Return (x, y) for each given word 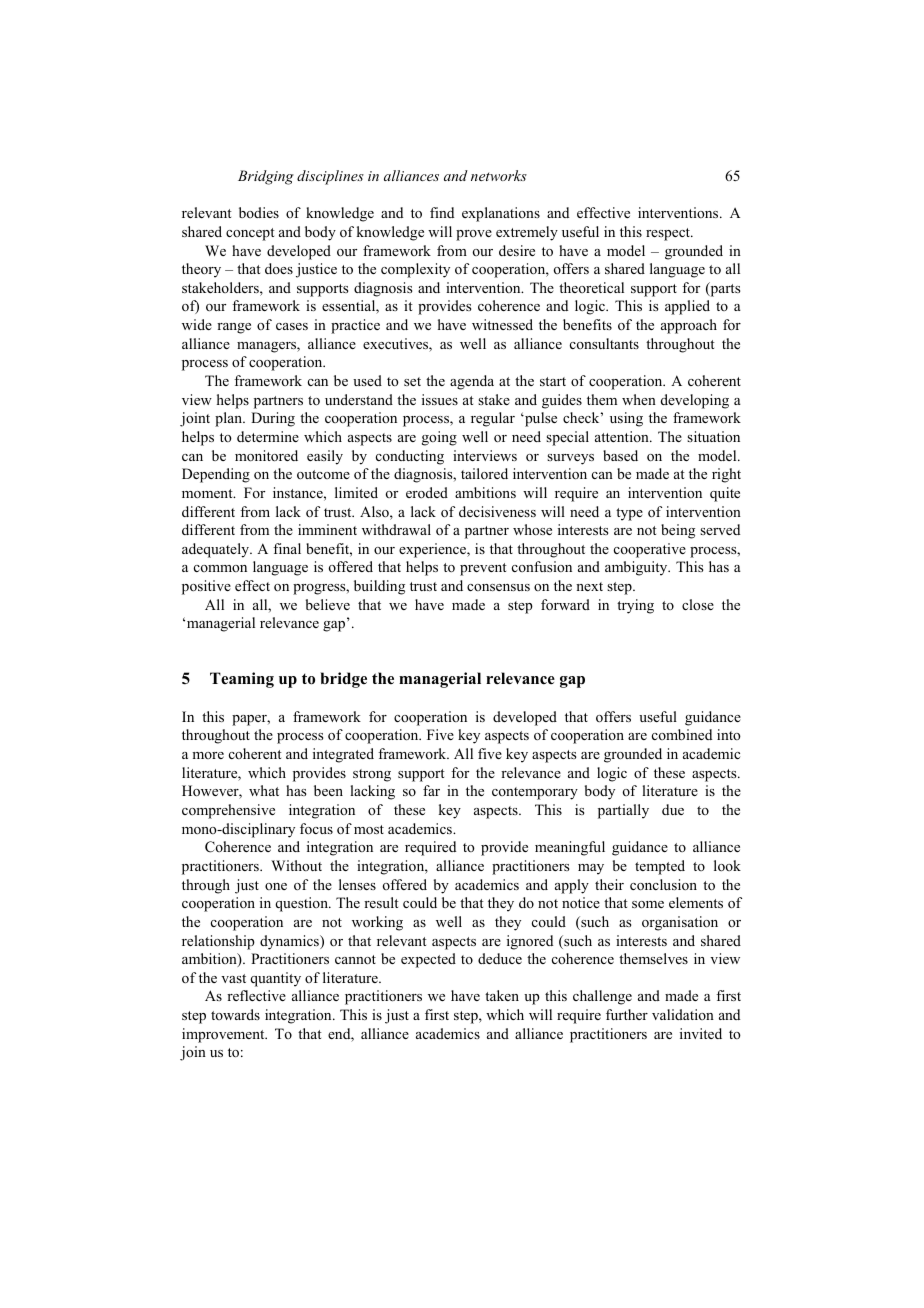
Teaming (242, 680)
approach (689, 326)
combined (682, 734)
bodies (259, 212)
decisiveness (497, 511)
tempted (660, 867)
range (234, 328)
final (287, 548)
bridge (344, 680)
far (431, 790)
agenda (472, 382)
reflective (256, 995)
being (678, 531)
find (442, 212)
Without (296, 865)
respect (669, 234)
